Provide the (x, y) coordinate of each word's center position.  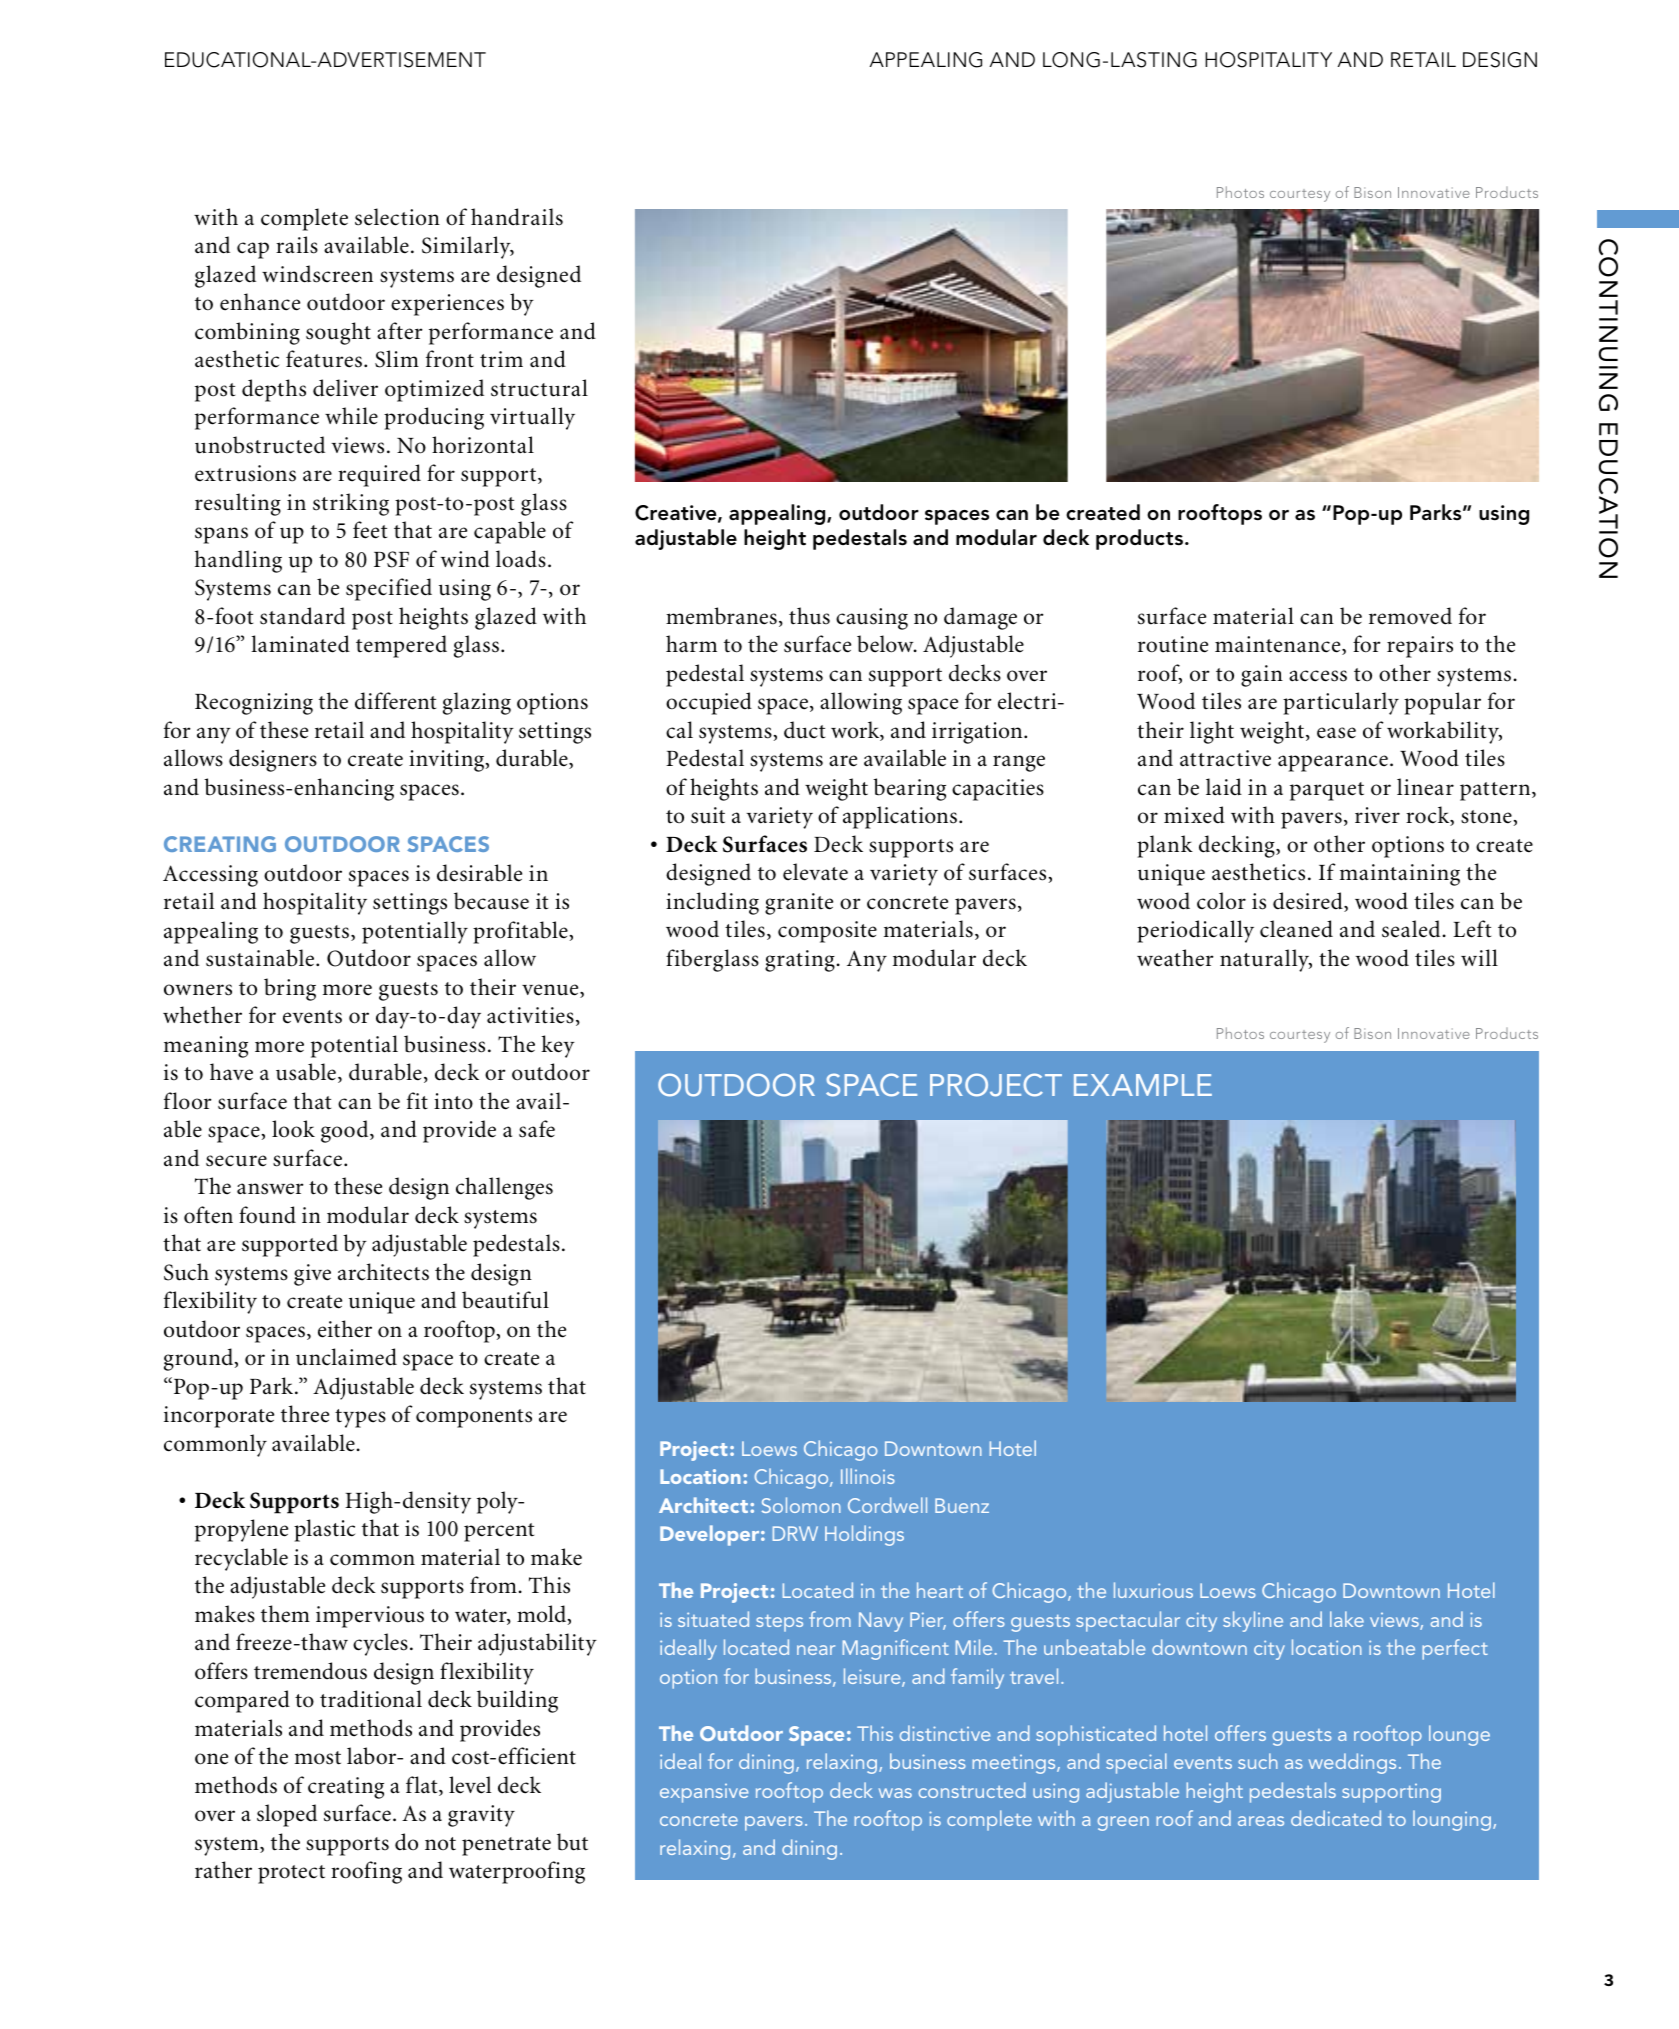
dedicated (1336, 1818)
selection (397, 217)
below (886, 644)
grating (800, 961)
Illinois (868, 1476)
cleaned (1296, 929)
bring (290, 989)
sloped (287, 1815)
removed (1410, 616)
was (895, 1793)
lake (1347, 1619)
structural (539, 388)
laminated (300, 644)
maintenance (1279, 645)
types (360, 1418)
